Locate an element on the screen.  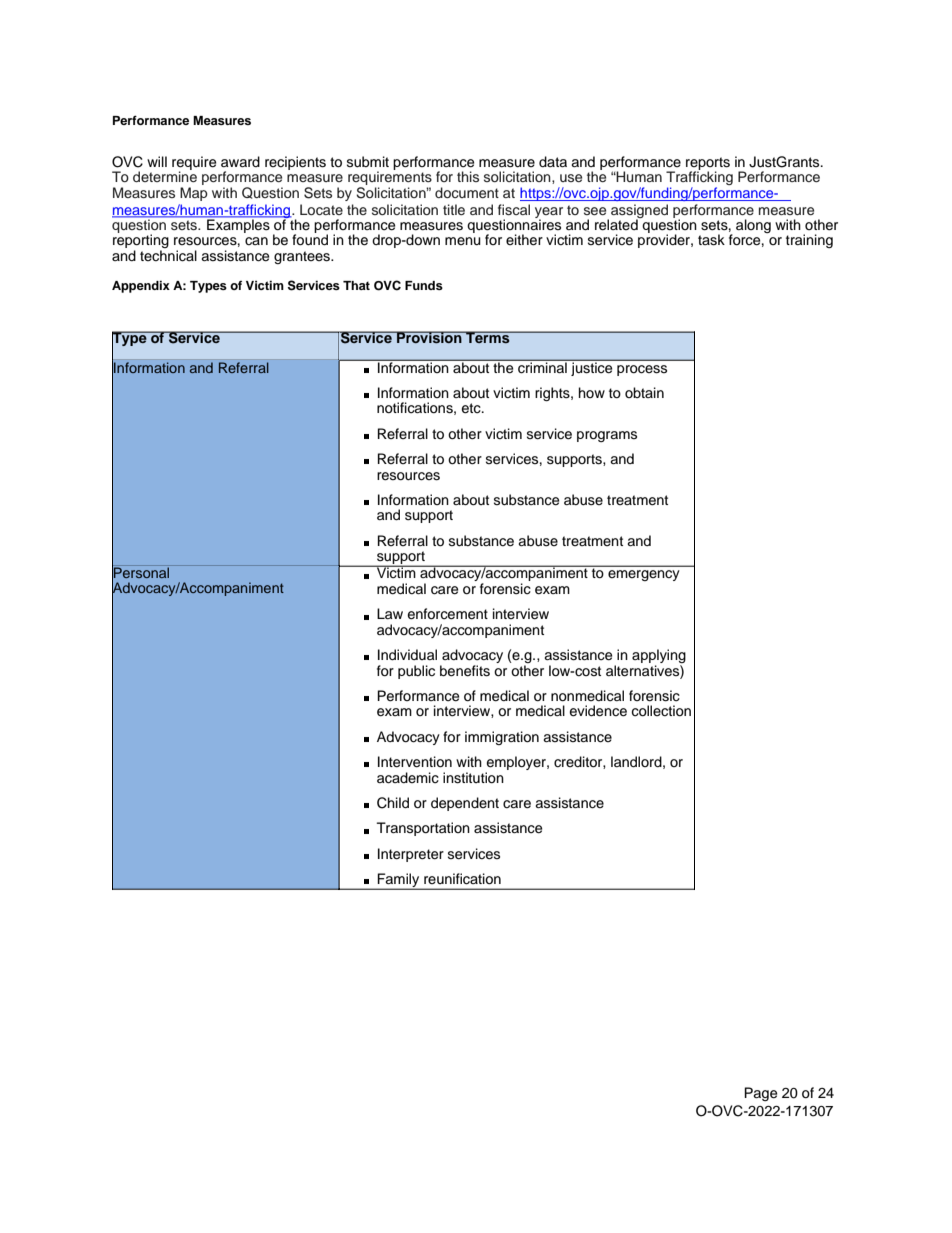
etc is located at coordinates (472, 408).
